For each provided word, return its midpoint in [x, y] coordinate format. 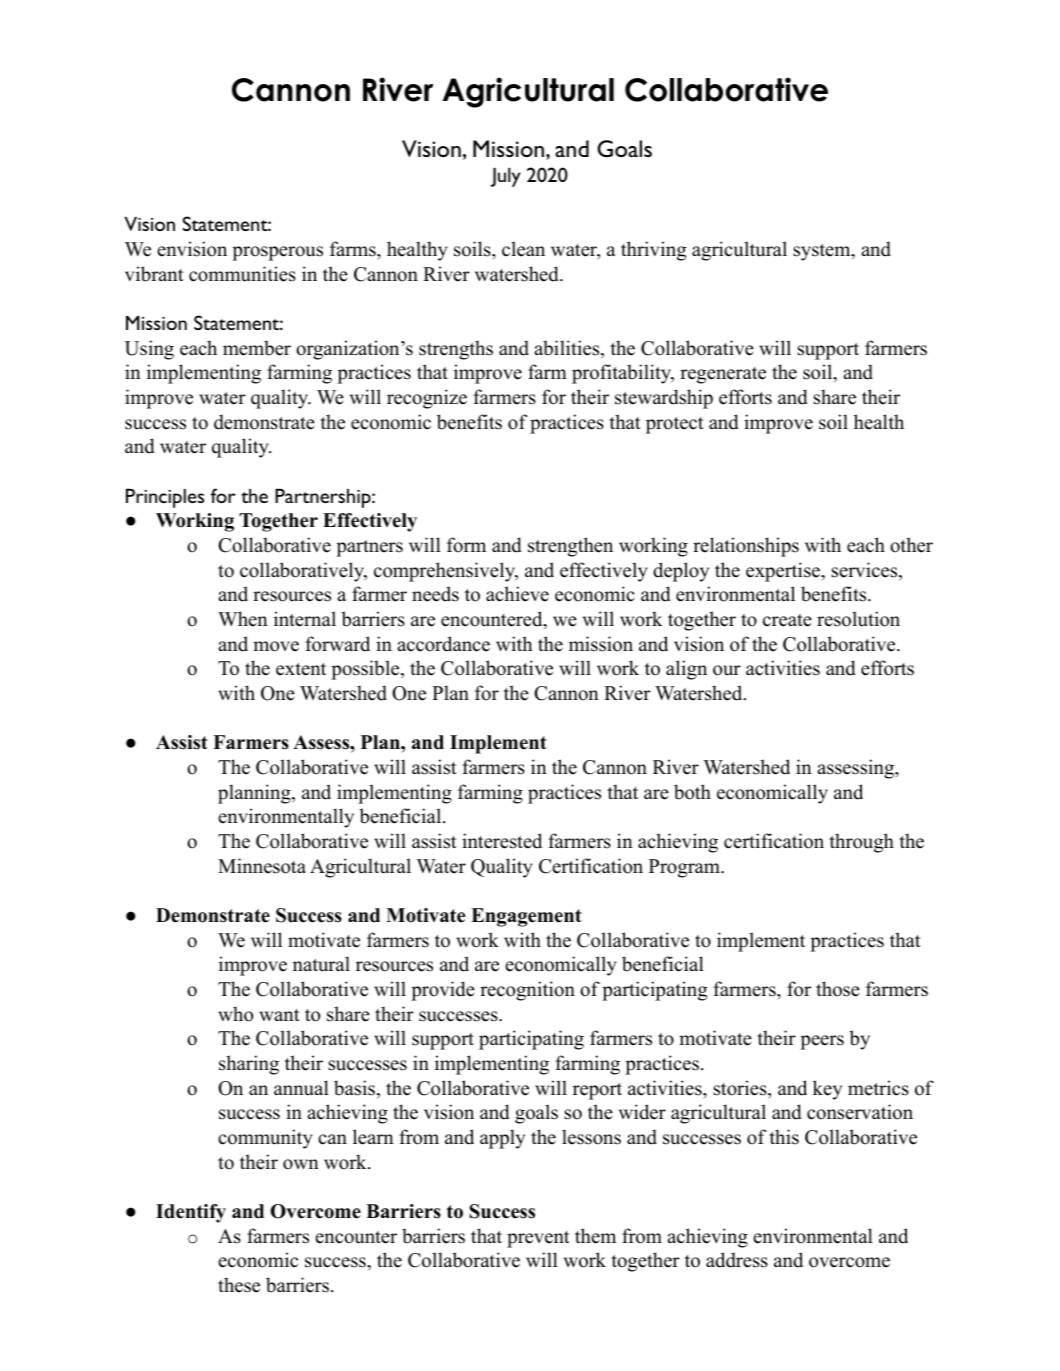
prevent [538, 1239]
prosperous [277, 253]
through [861, 843]
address [737, 1260]
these [239, 1285]
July [506, 177]
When [243, 619]
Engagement [526, 917]
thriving [653, 251]
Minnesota [262, 866]
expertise [784, 572]
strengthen [570, 547]
